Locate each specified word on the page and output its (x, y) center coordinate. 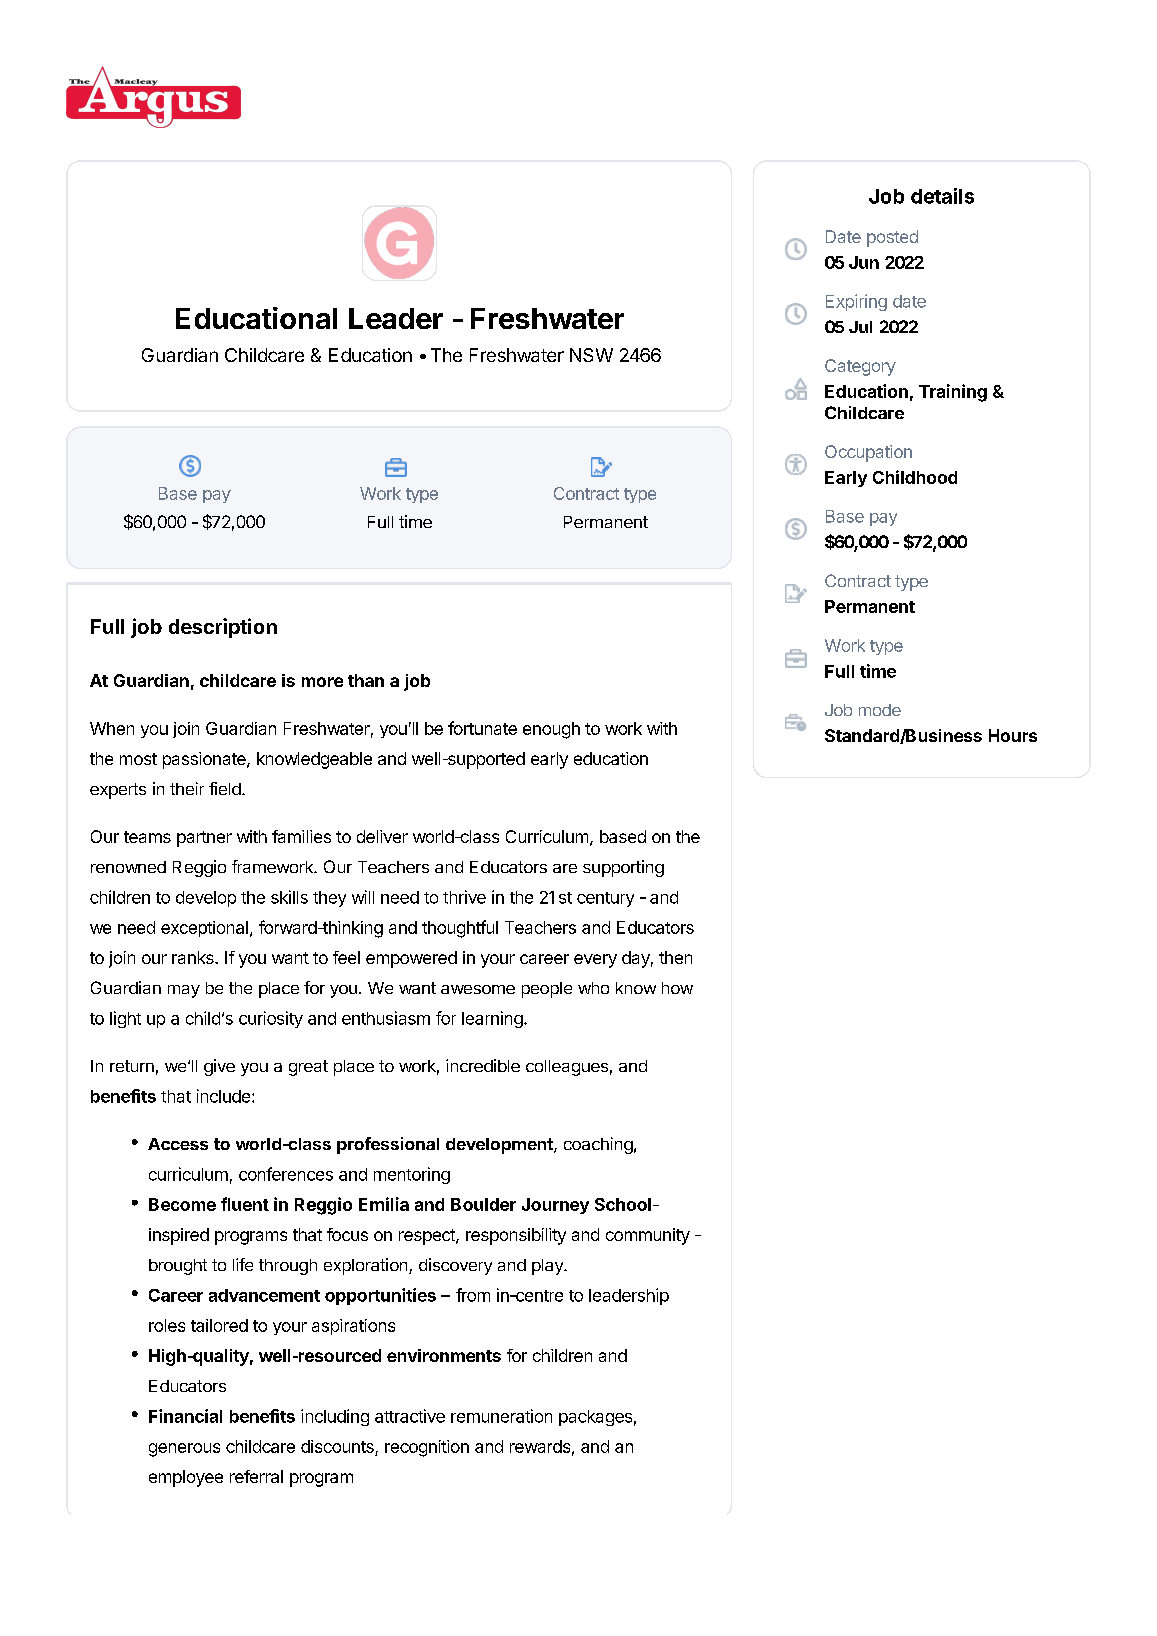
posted (892, 238)
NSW (591, 355)
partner (204, 839)
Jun (864, 262)
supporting (623, 868)
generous (184, 1450)
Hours (1013, 735)
